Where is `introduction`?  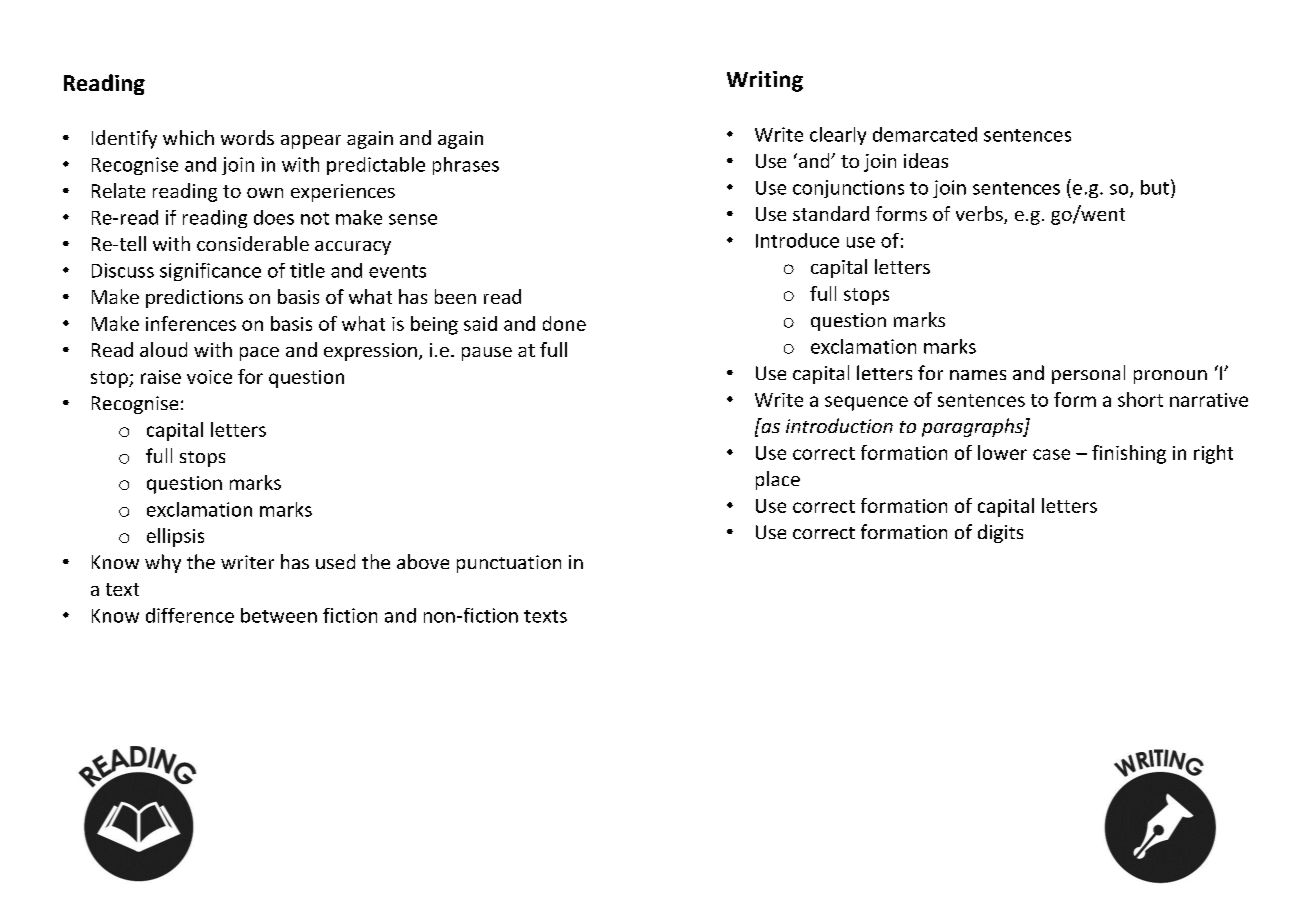
introduction is located at coordinates (839, 425).
